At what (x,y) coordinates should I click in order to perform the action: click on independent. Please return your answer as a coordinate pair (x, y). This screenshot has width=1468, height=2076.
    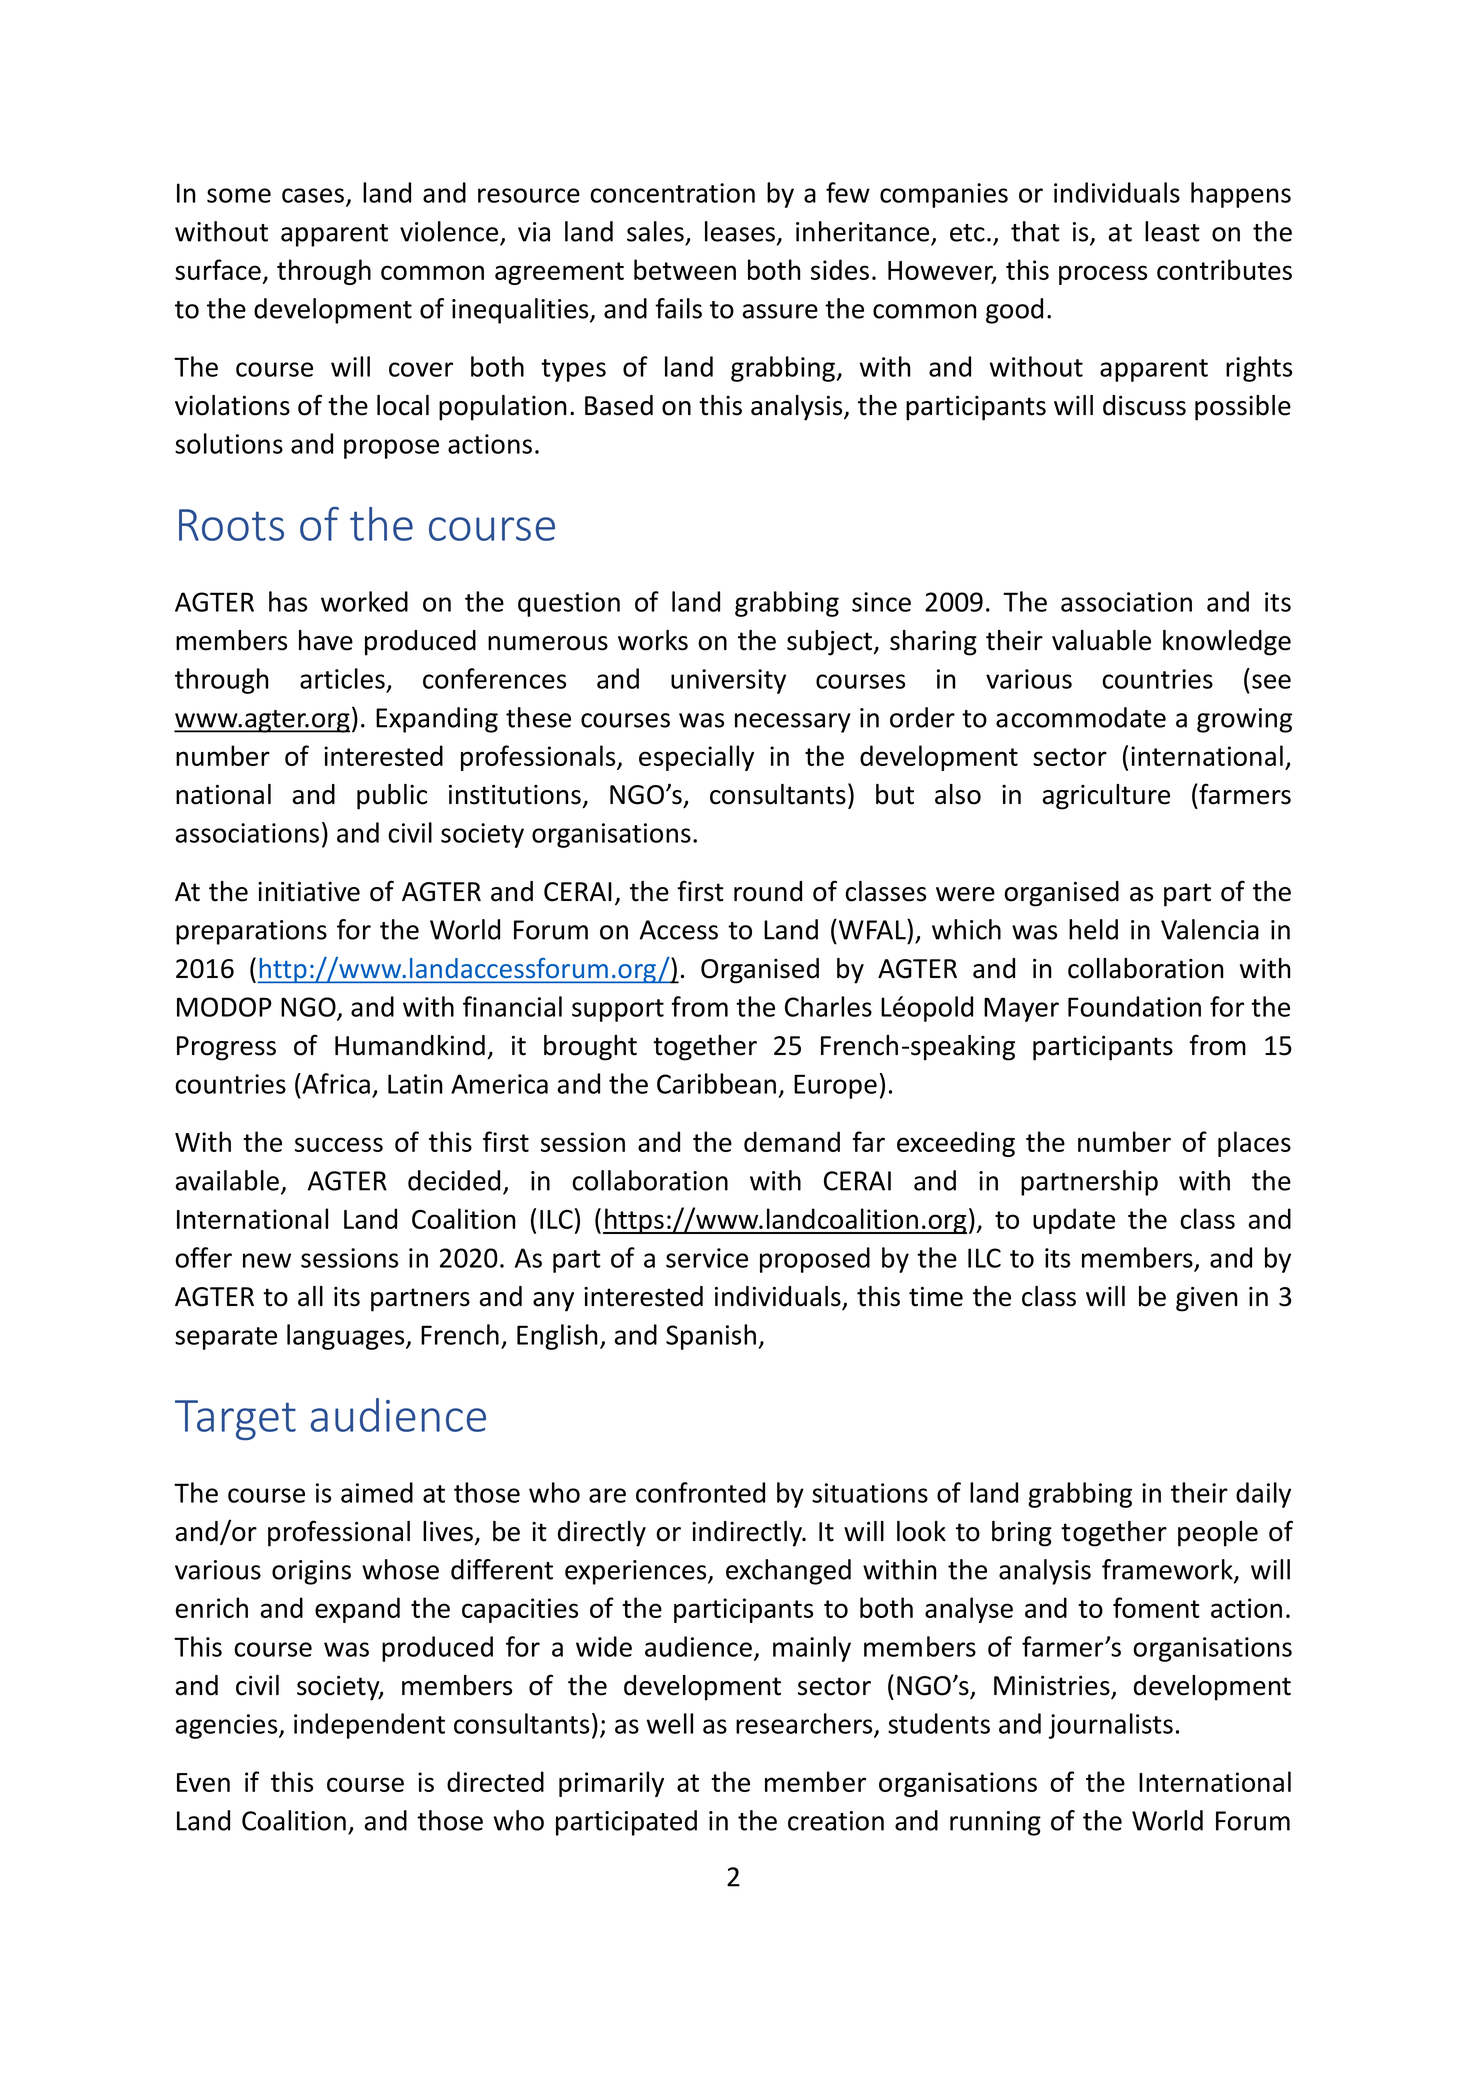
    Looking at the image, I should click on (369, 1726).
